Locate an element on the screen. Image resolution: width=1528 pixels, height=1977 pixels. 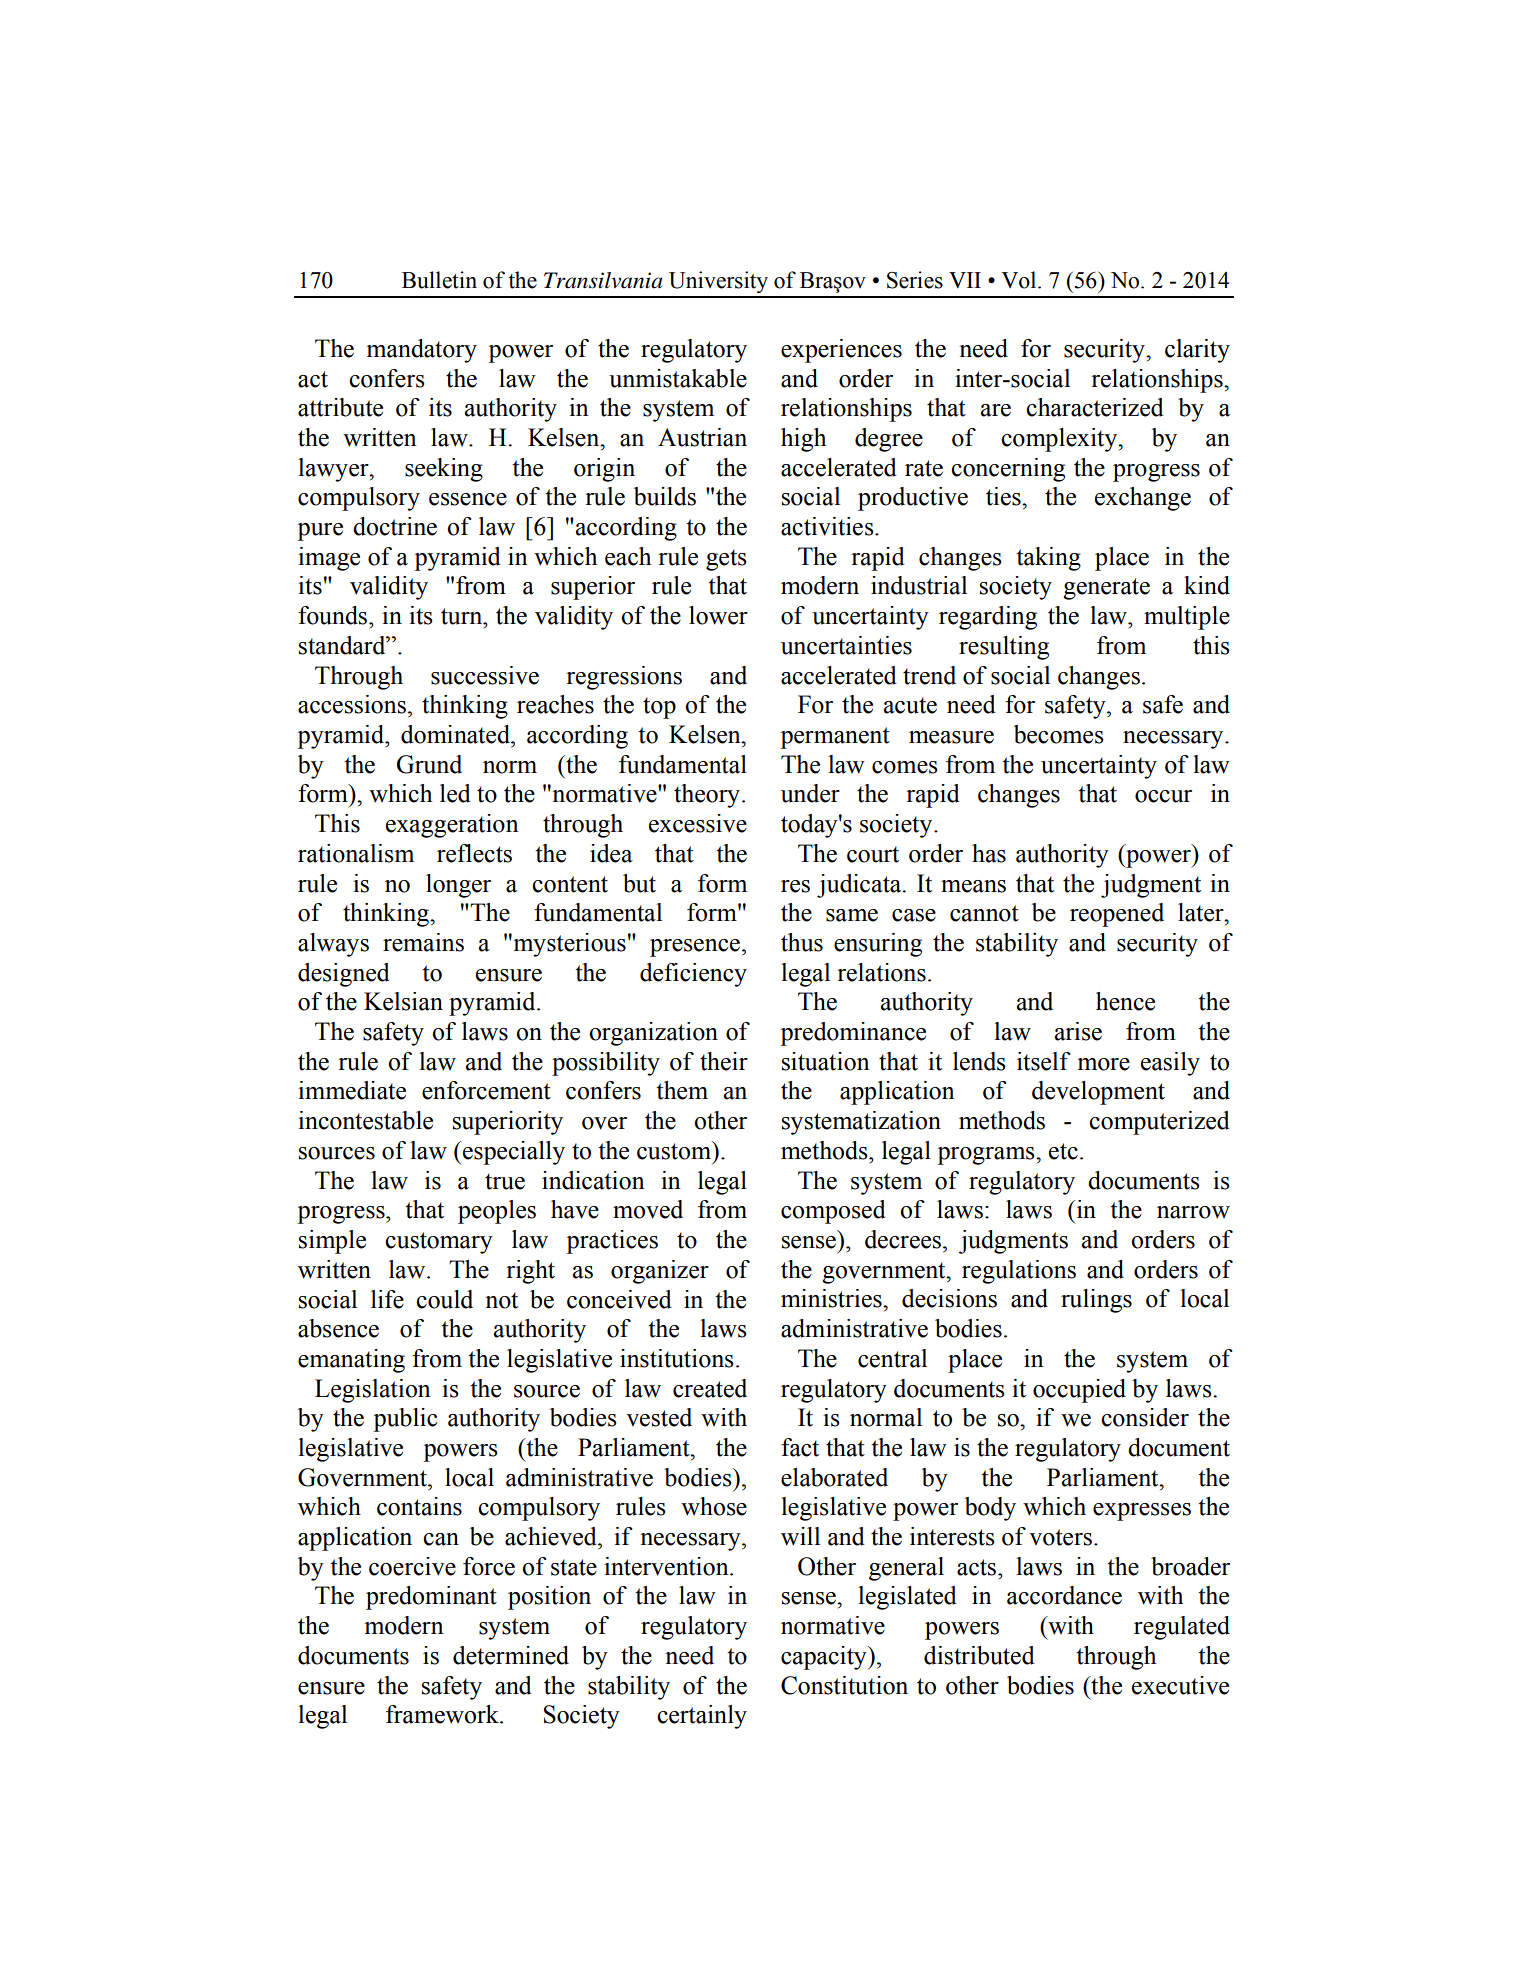
remains is located at coordinates (423, 942).
